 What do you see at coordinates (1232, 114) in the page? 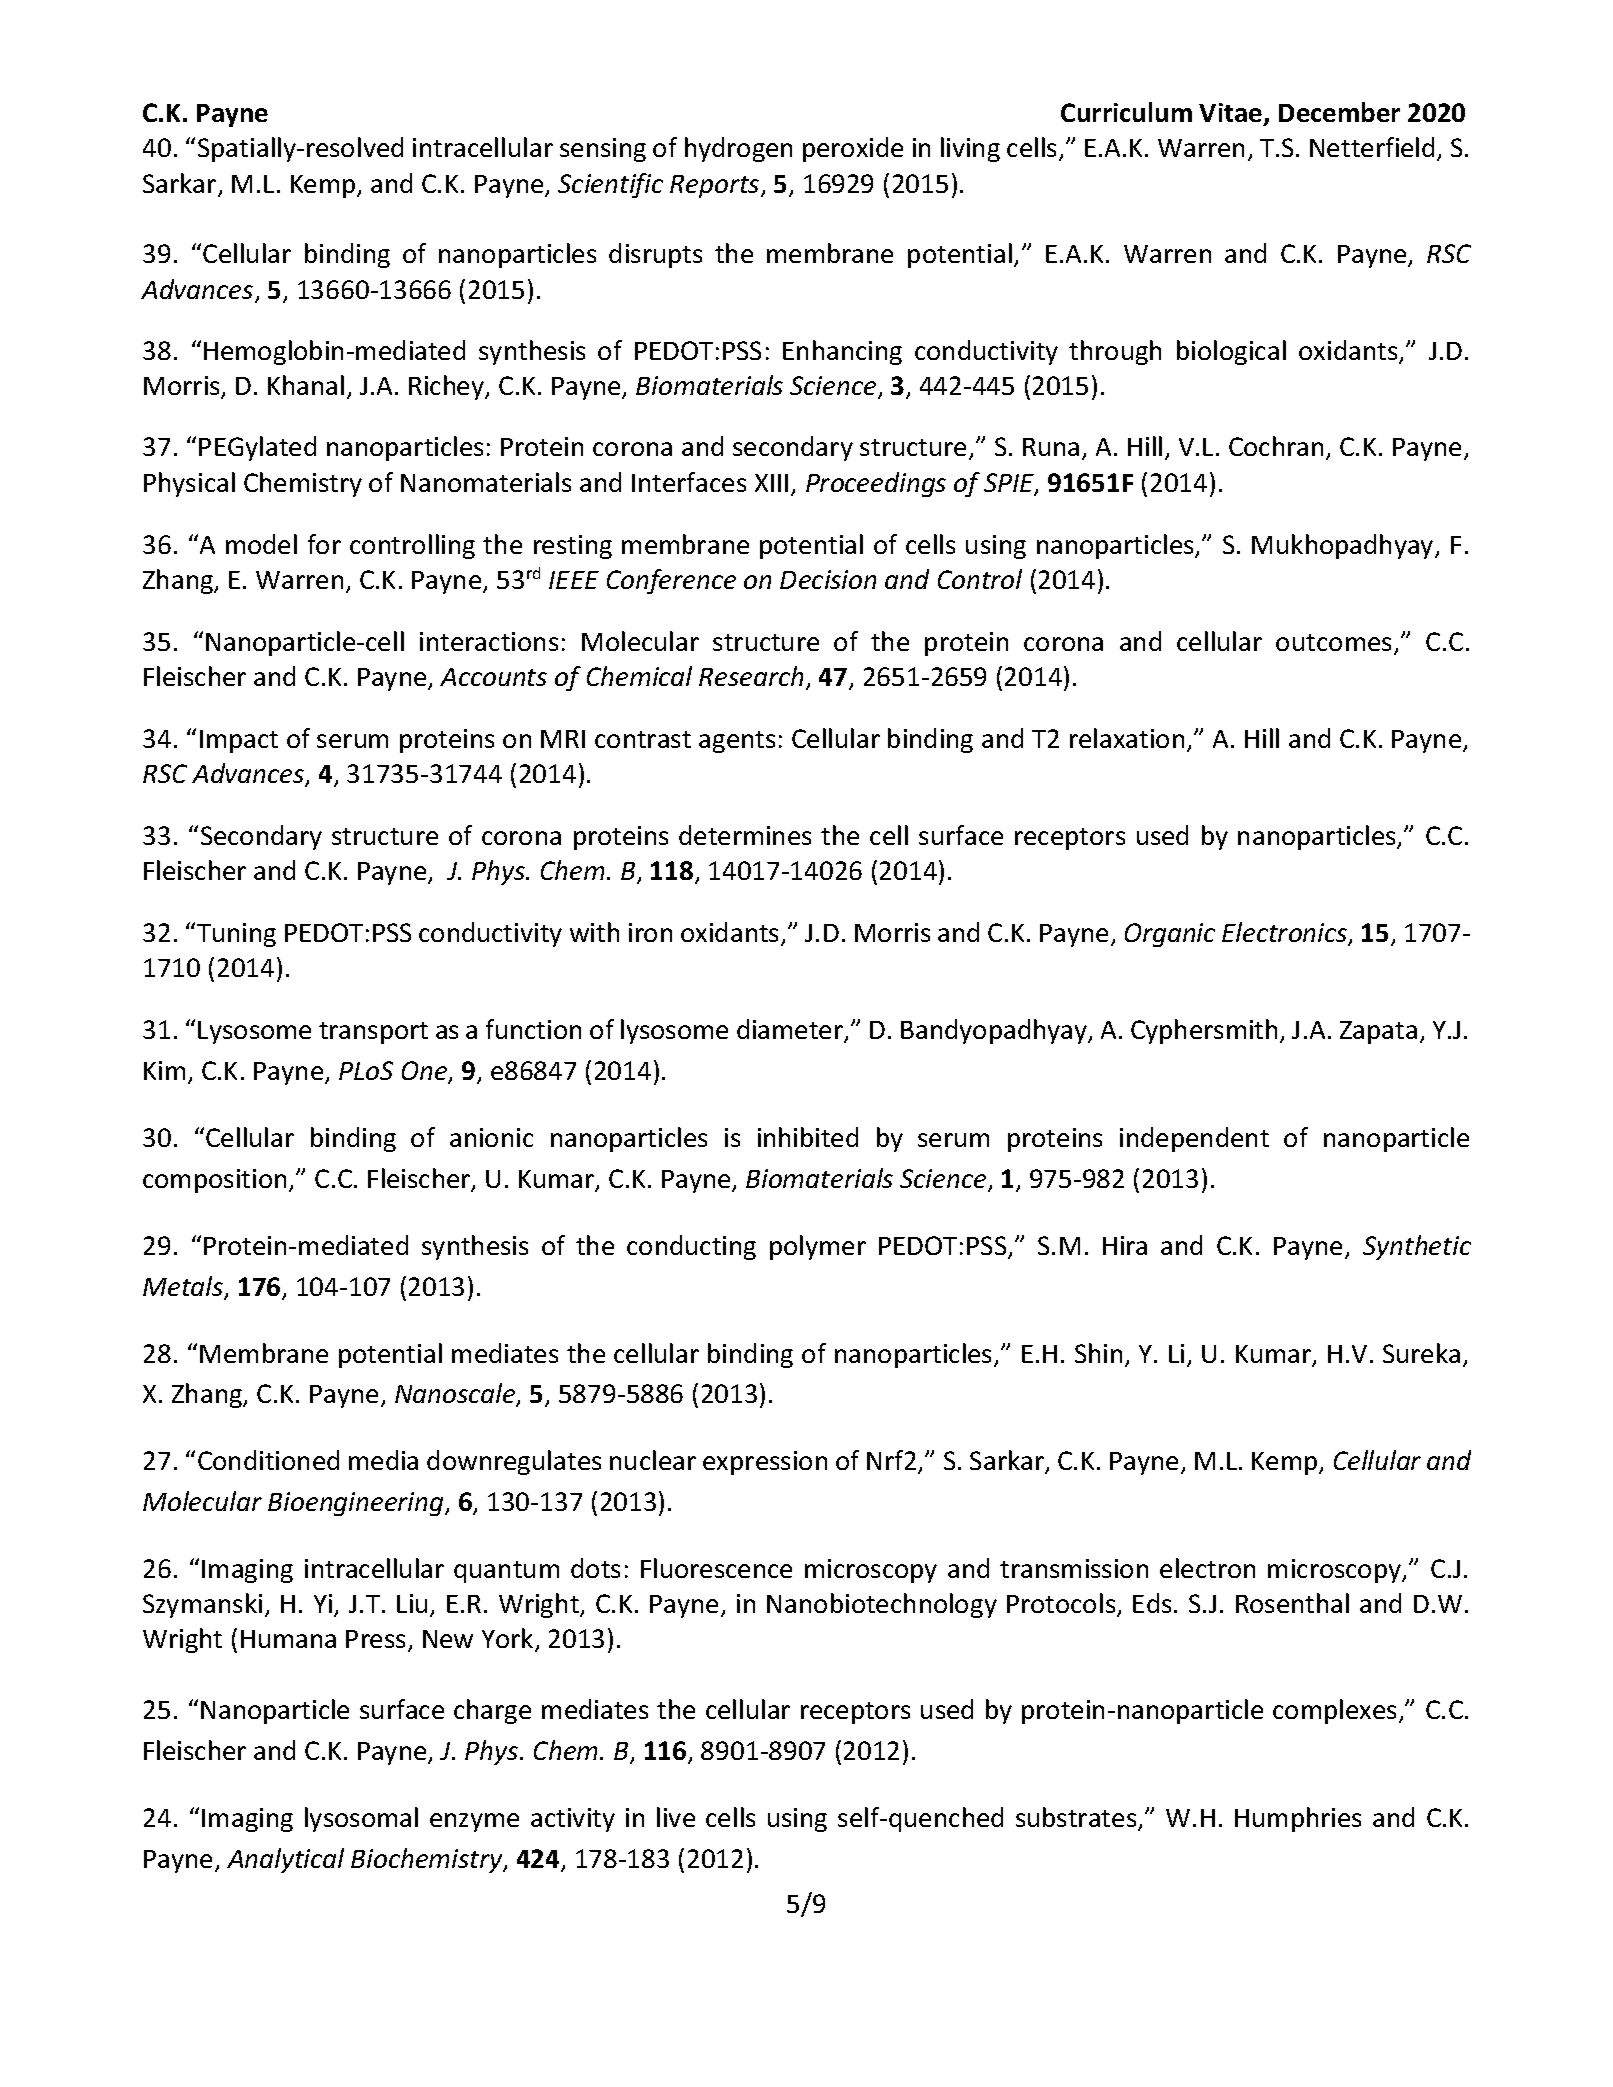
I see `Vitae` at bounding box center [1232, 114].
